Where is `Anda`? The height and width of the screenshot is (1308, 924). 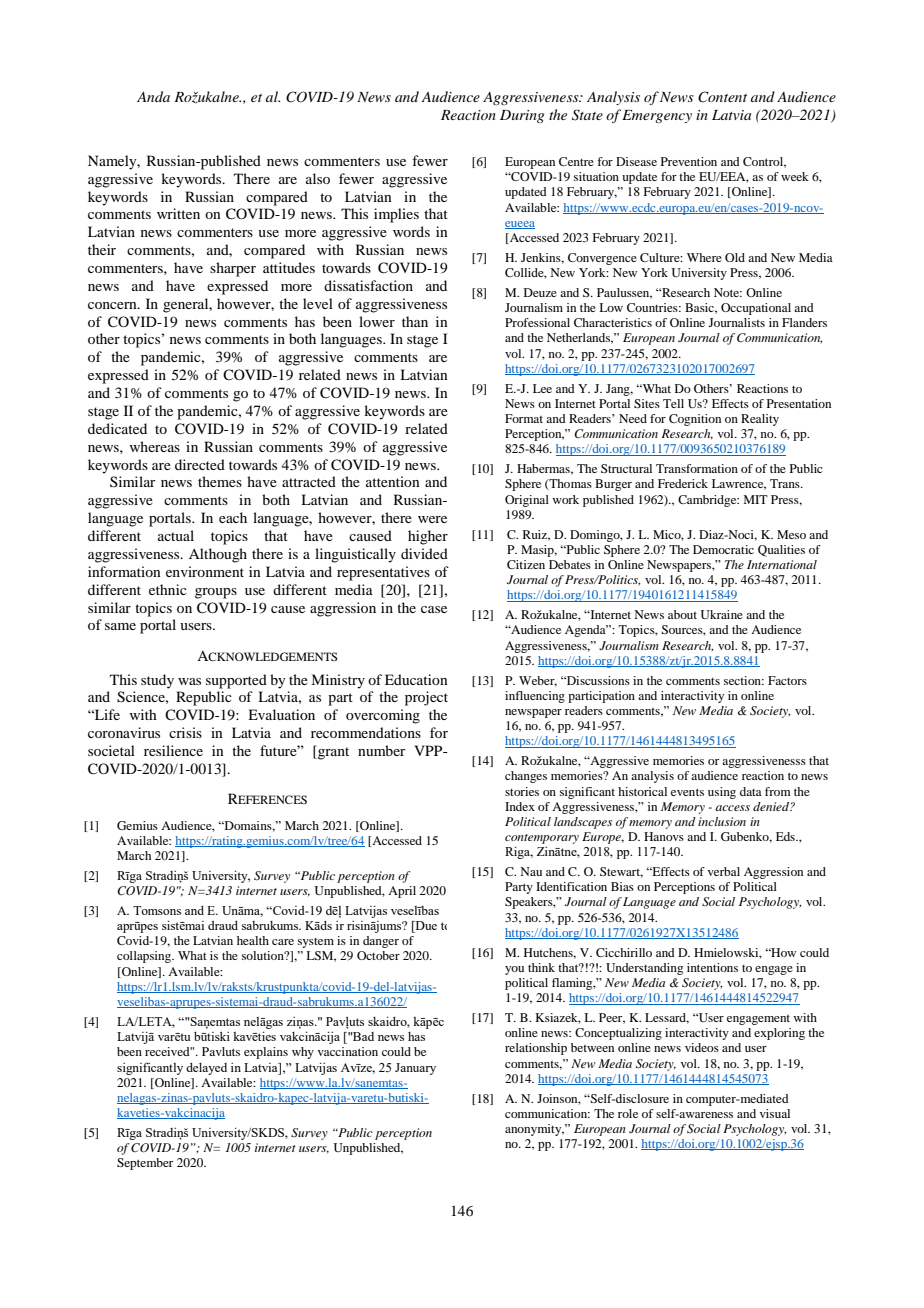 Anda is located at coordinates (153, 96).
